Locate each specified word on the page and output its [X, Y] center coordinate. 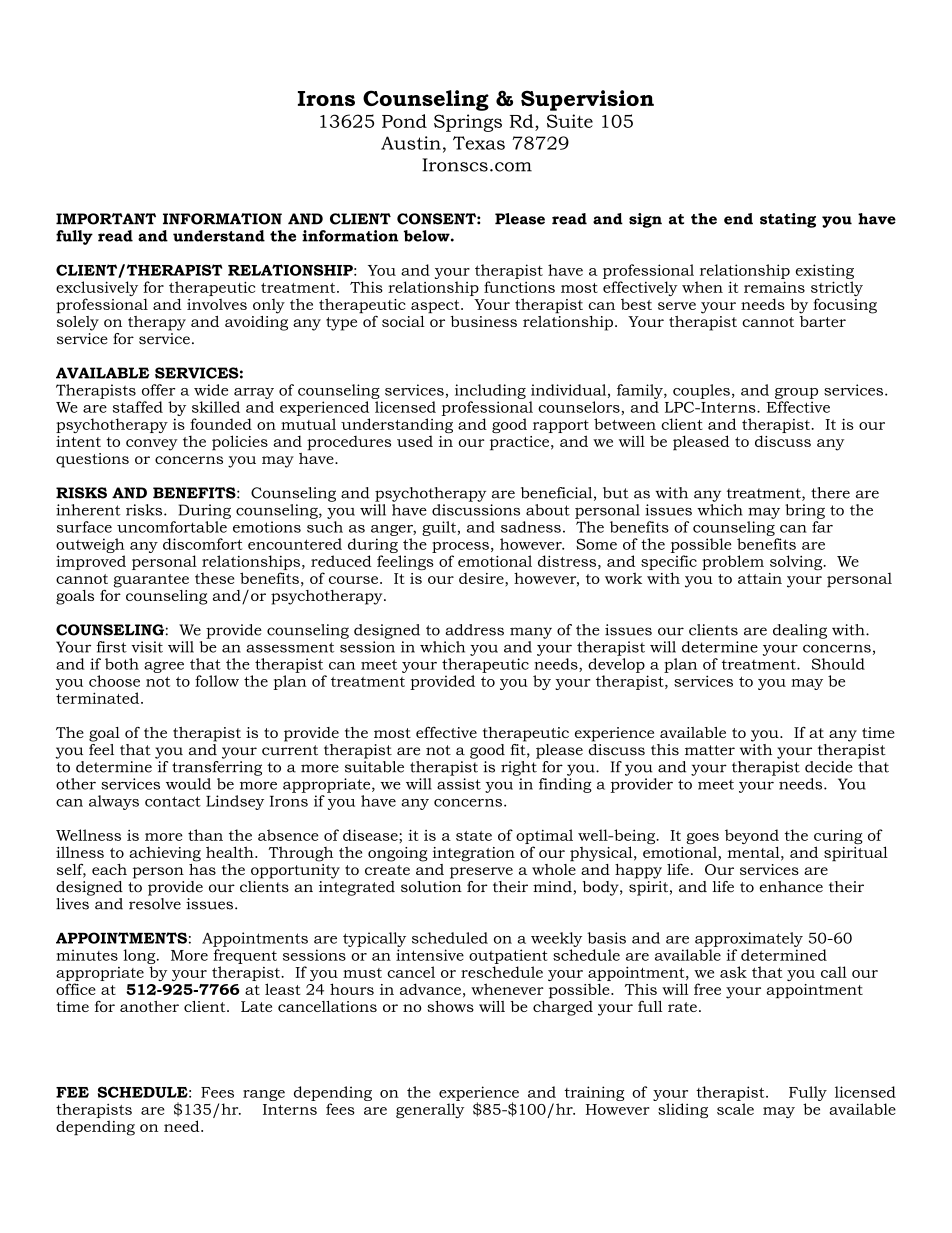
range [264, 1095]
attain [760, 578]
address [474, 630]
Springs [468, 123]
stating [788, 220]
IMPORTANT [106, 219]
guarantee [151, 581]
